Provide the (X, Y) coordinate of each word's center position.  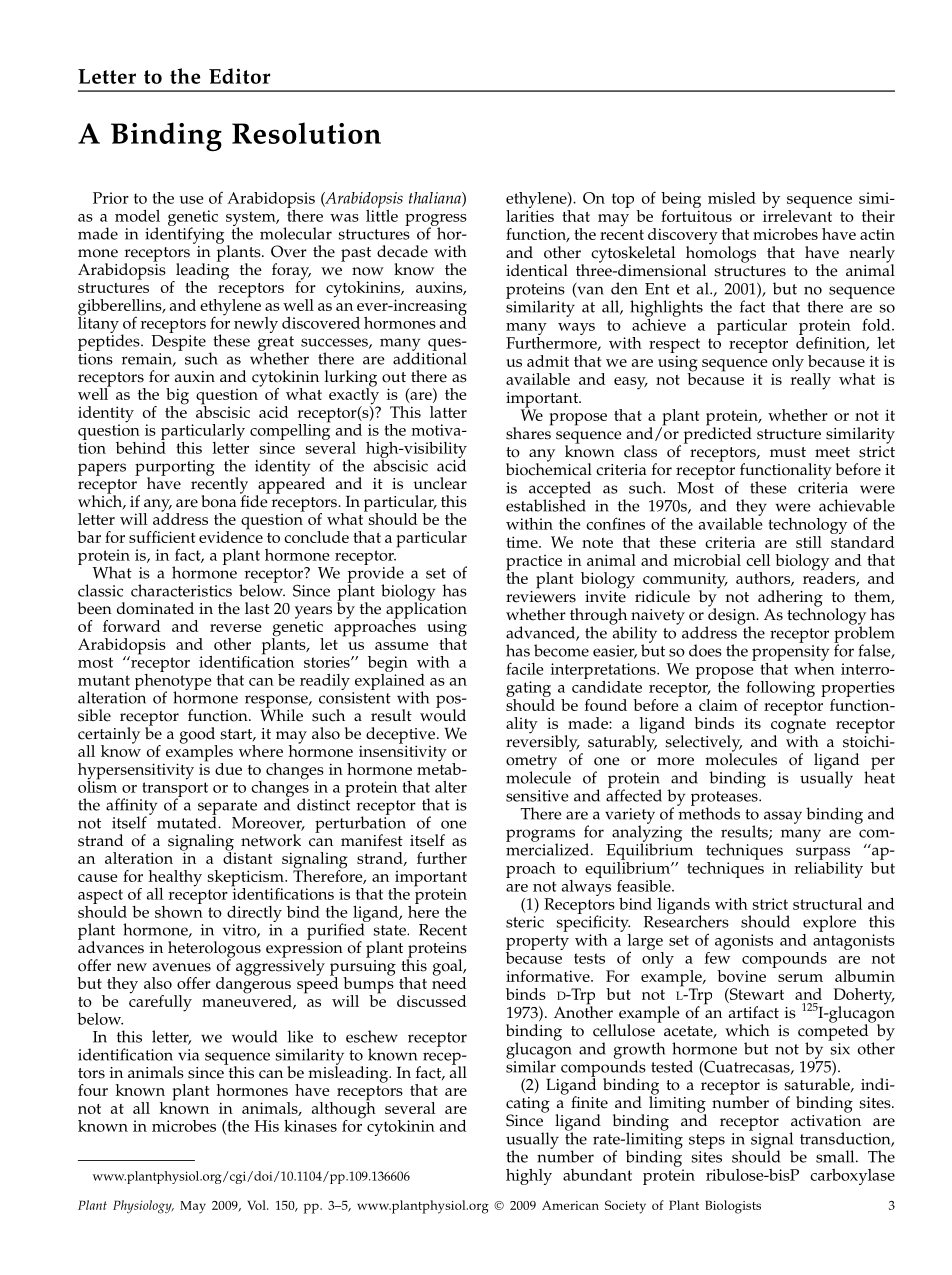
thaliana (436, 199)
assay (783, 817)
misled (732, 198)
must (788, 452)
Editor (239, 76)
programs (540, 836)
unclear (440, 483)
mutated (188, 821)
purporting (175, 469)
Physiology (143, 1207)
